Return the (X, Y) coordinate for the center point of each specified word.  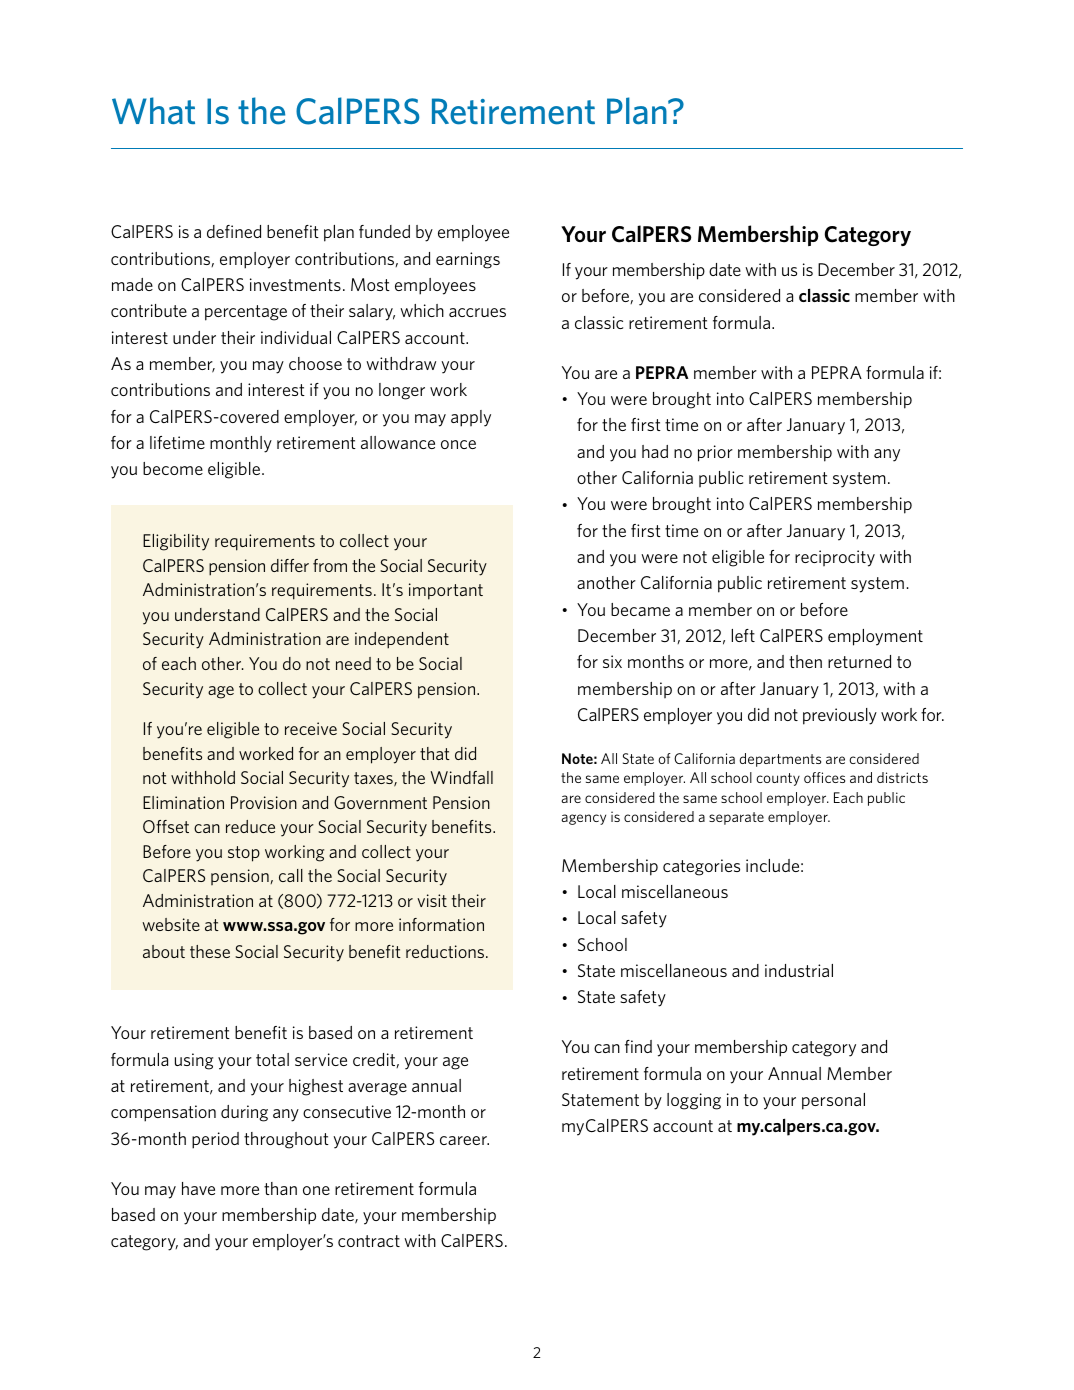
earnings (468, 260)
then (805, 661)
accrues (477, 312)
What (153, 111)
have (198, 1188)
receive (311, 728)
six (612, 661)
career (464, 1140)
